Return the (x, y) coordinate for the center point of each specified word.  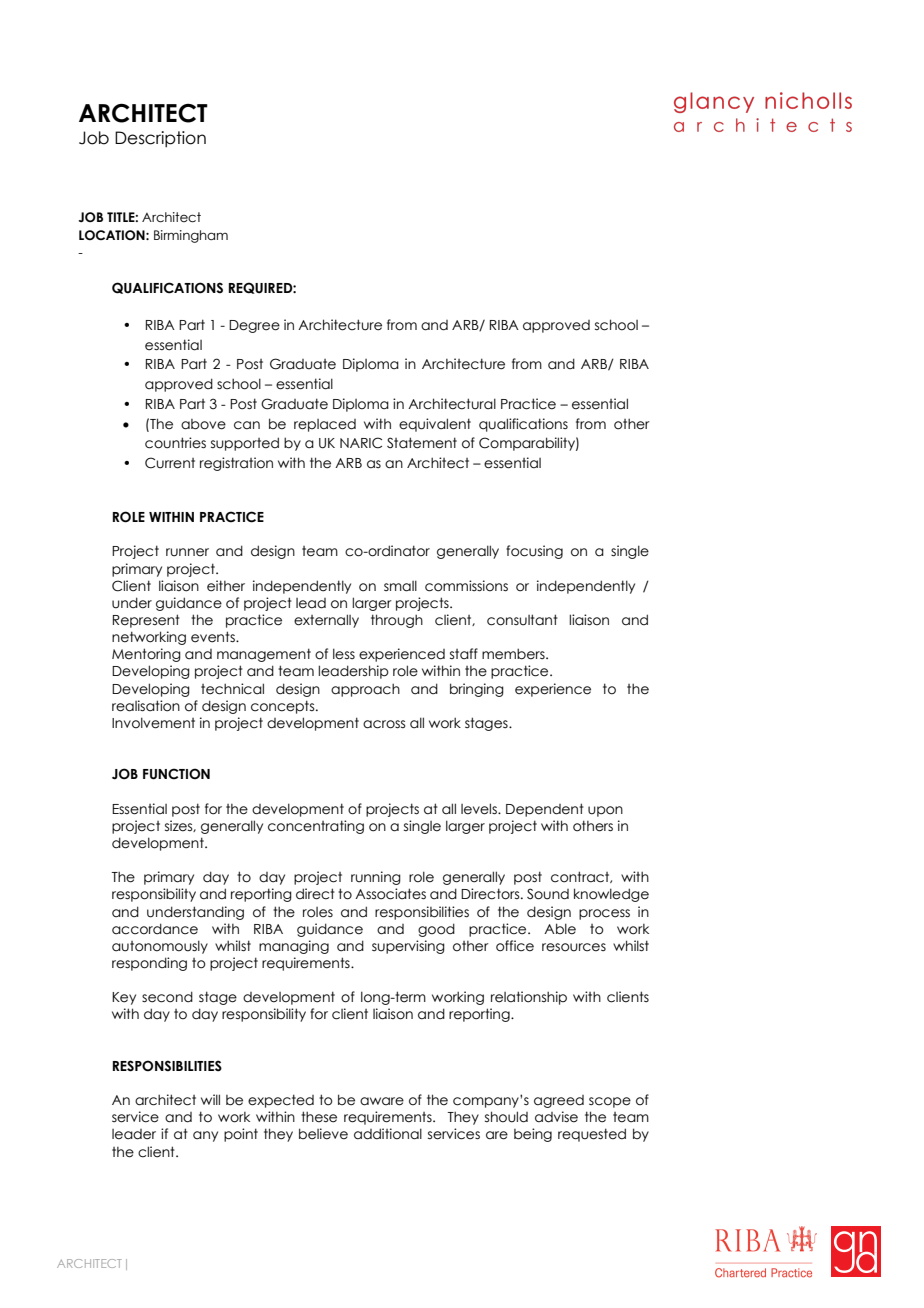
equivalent (435, 425)
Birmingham (191, 236)
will (210, 1099)
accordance (155, 929)
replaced (325, 425)
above (203, 424)
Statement (422, 443)
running (376, 878)
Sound (548, 894)
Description (160, 139)
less (344, 654)
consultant (522, 620)
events (214, 637)
